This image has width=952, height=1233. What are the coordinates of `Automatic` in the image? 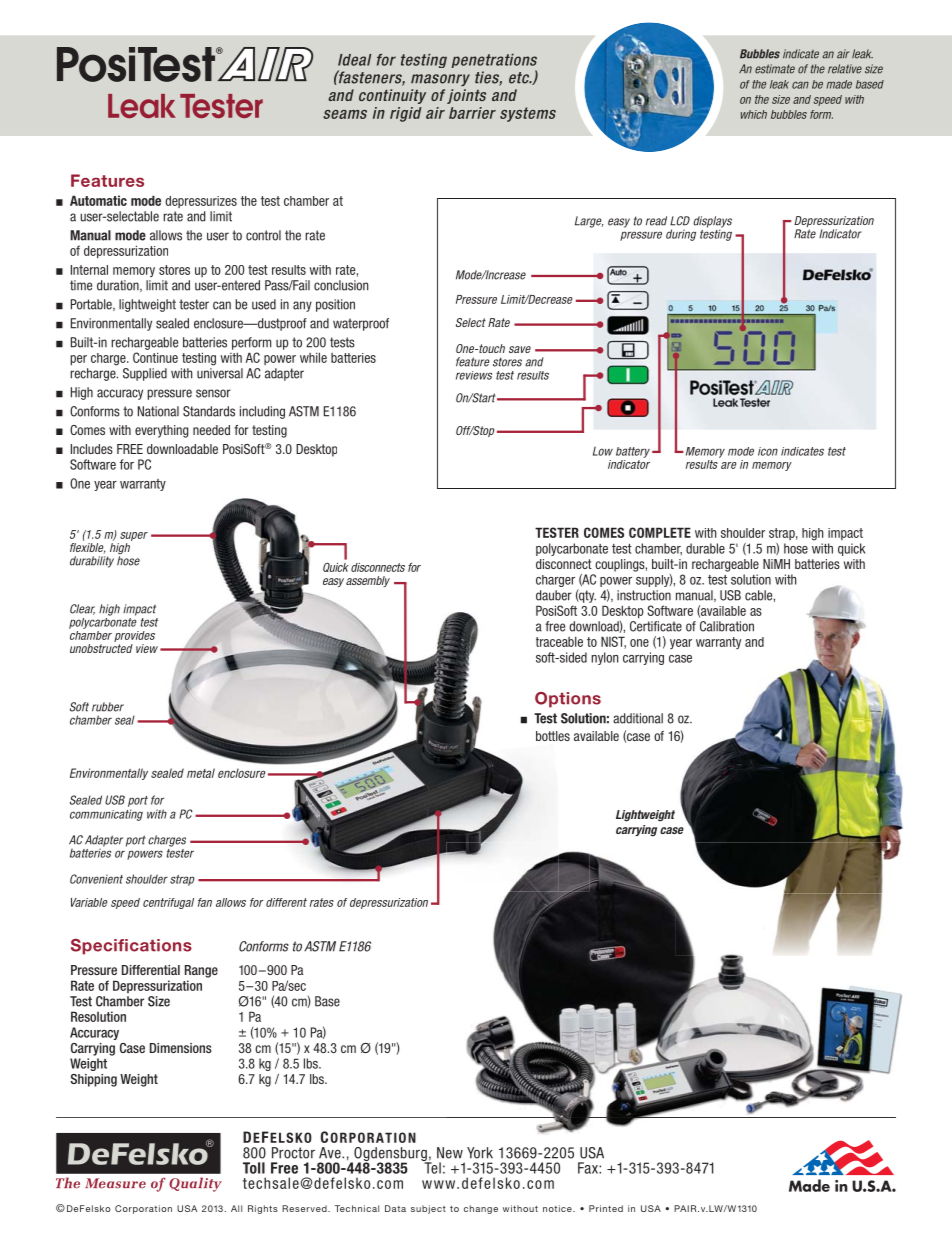 It's located at (98, 200).
